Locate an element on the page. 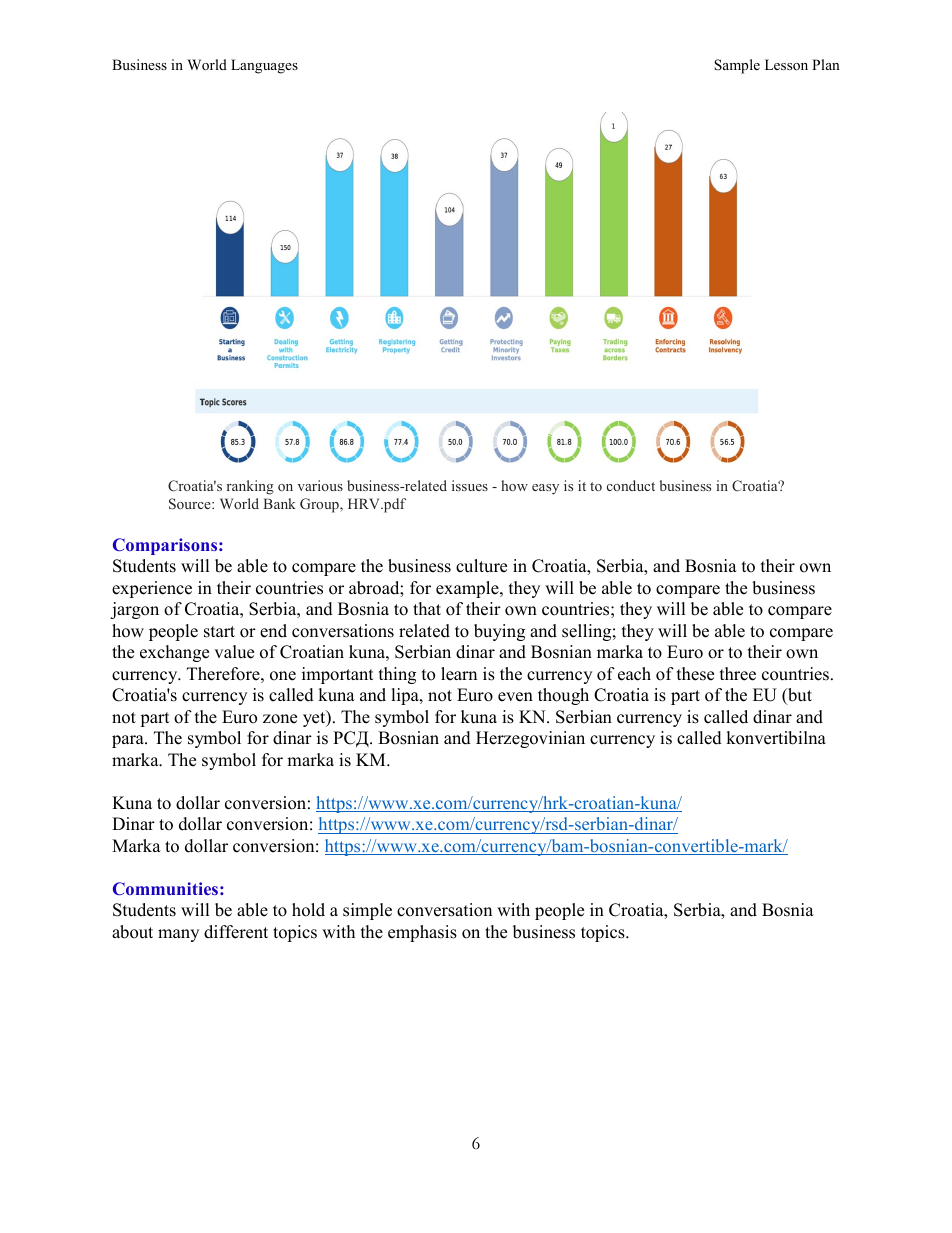 The height and width of the page is (1233, 952). zone is located at coordinates (280, 719).
